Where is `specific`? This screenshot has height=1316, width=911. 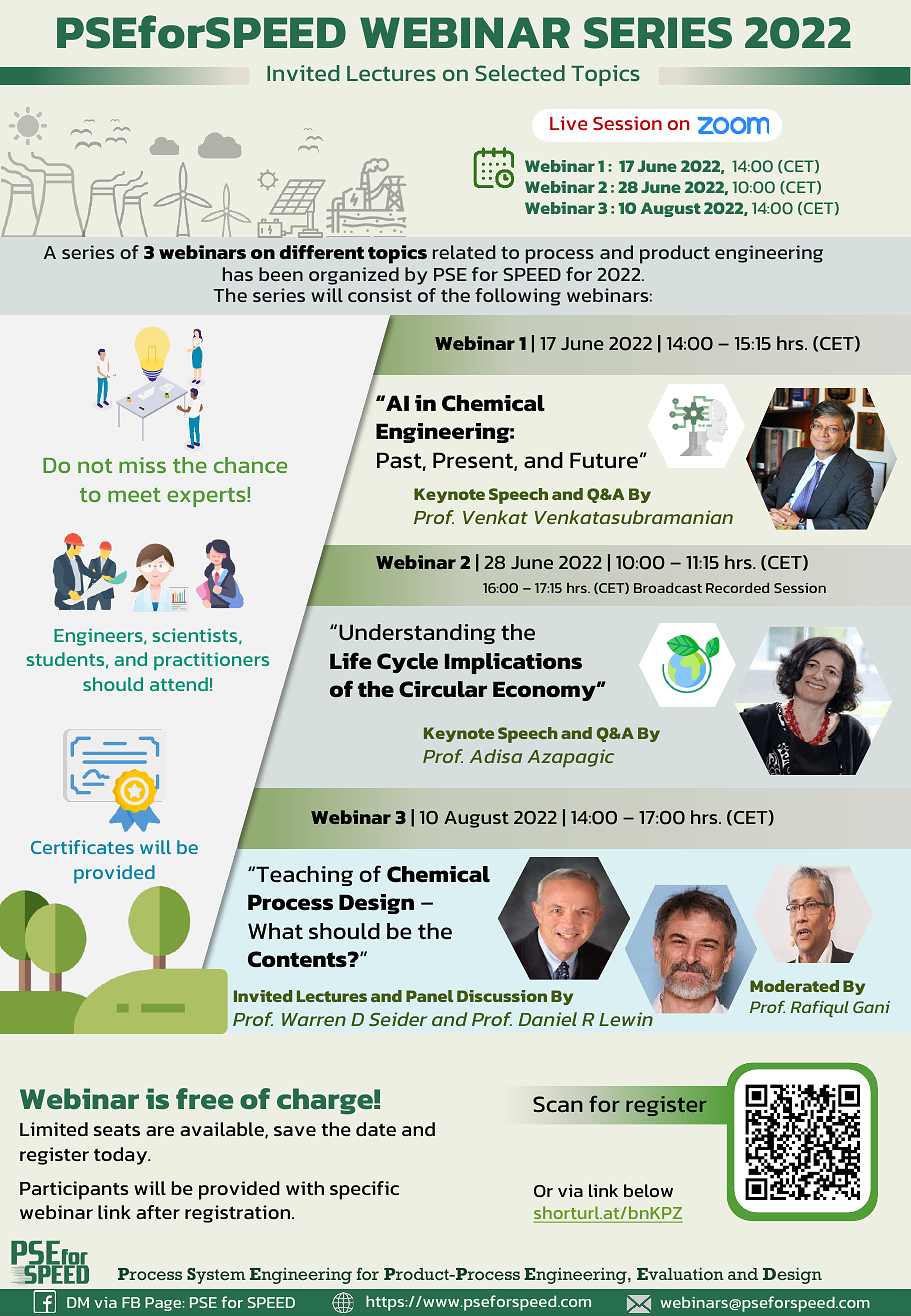
specific is located at coordinates (364, 1190).
